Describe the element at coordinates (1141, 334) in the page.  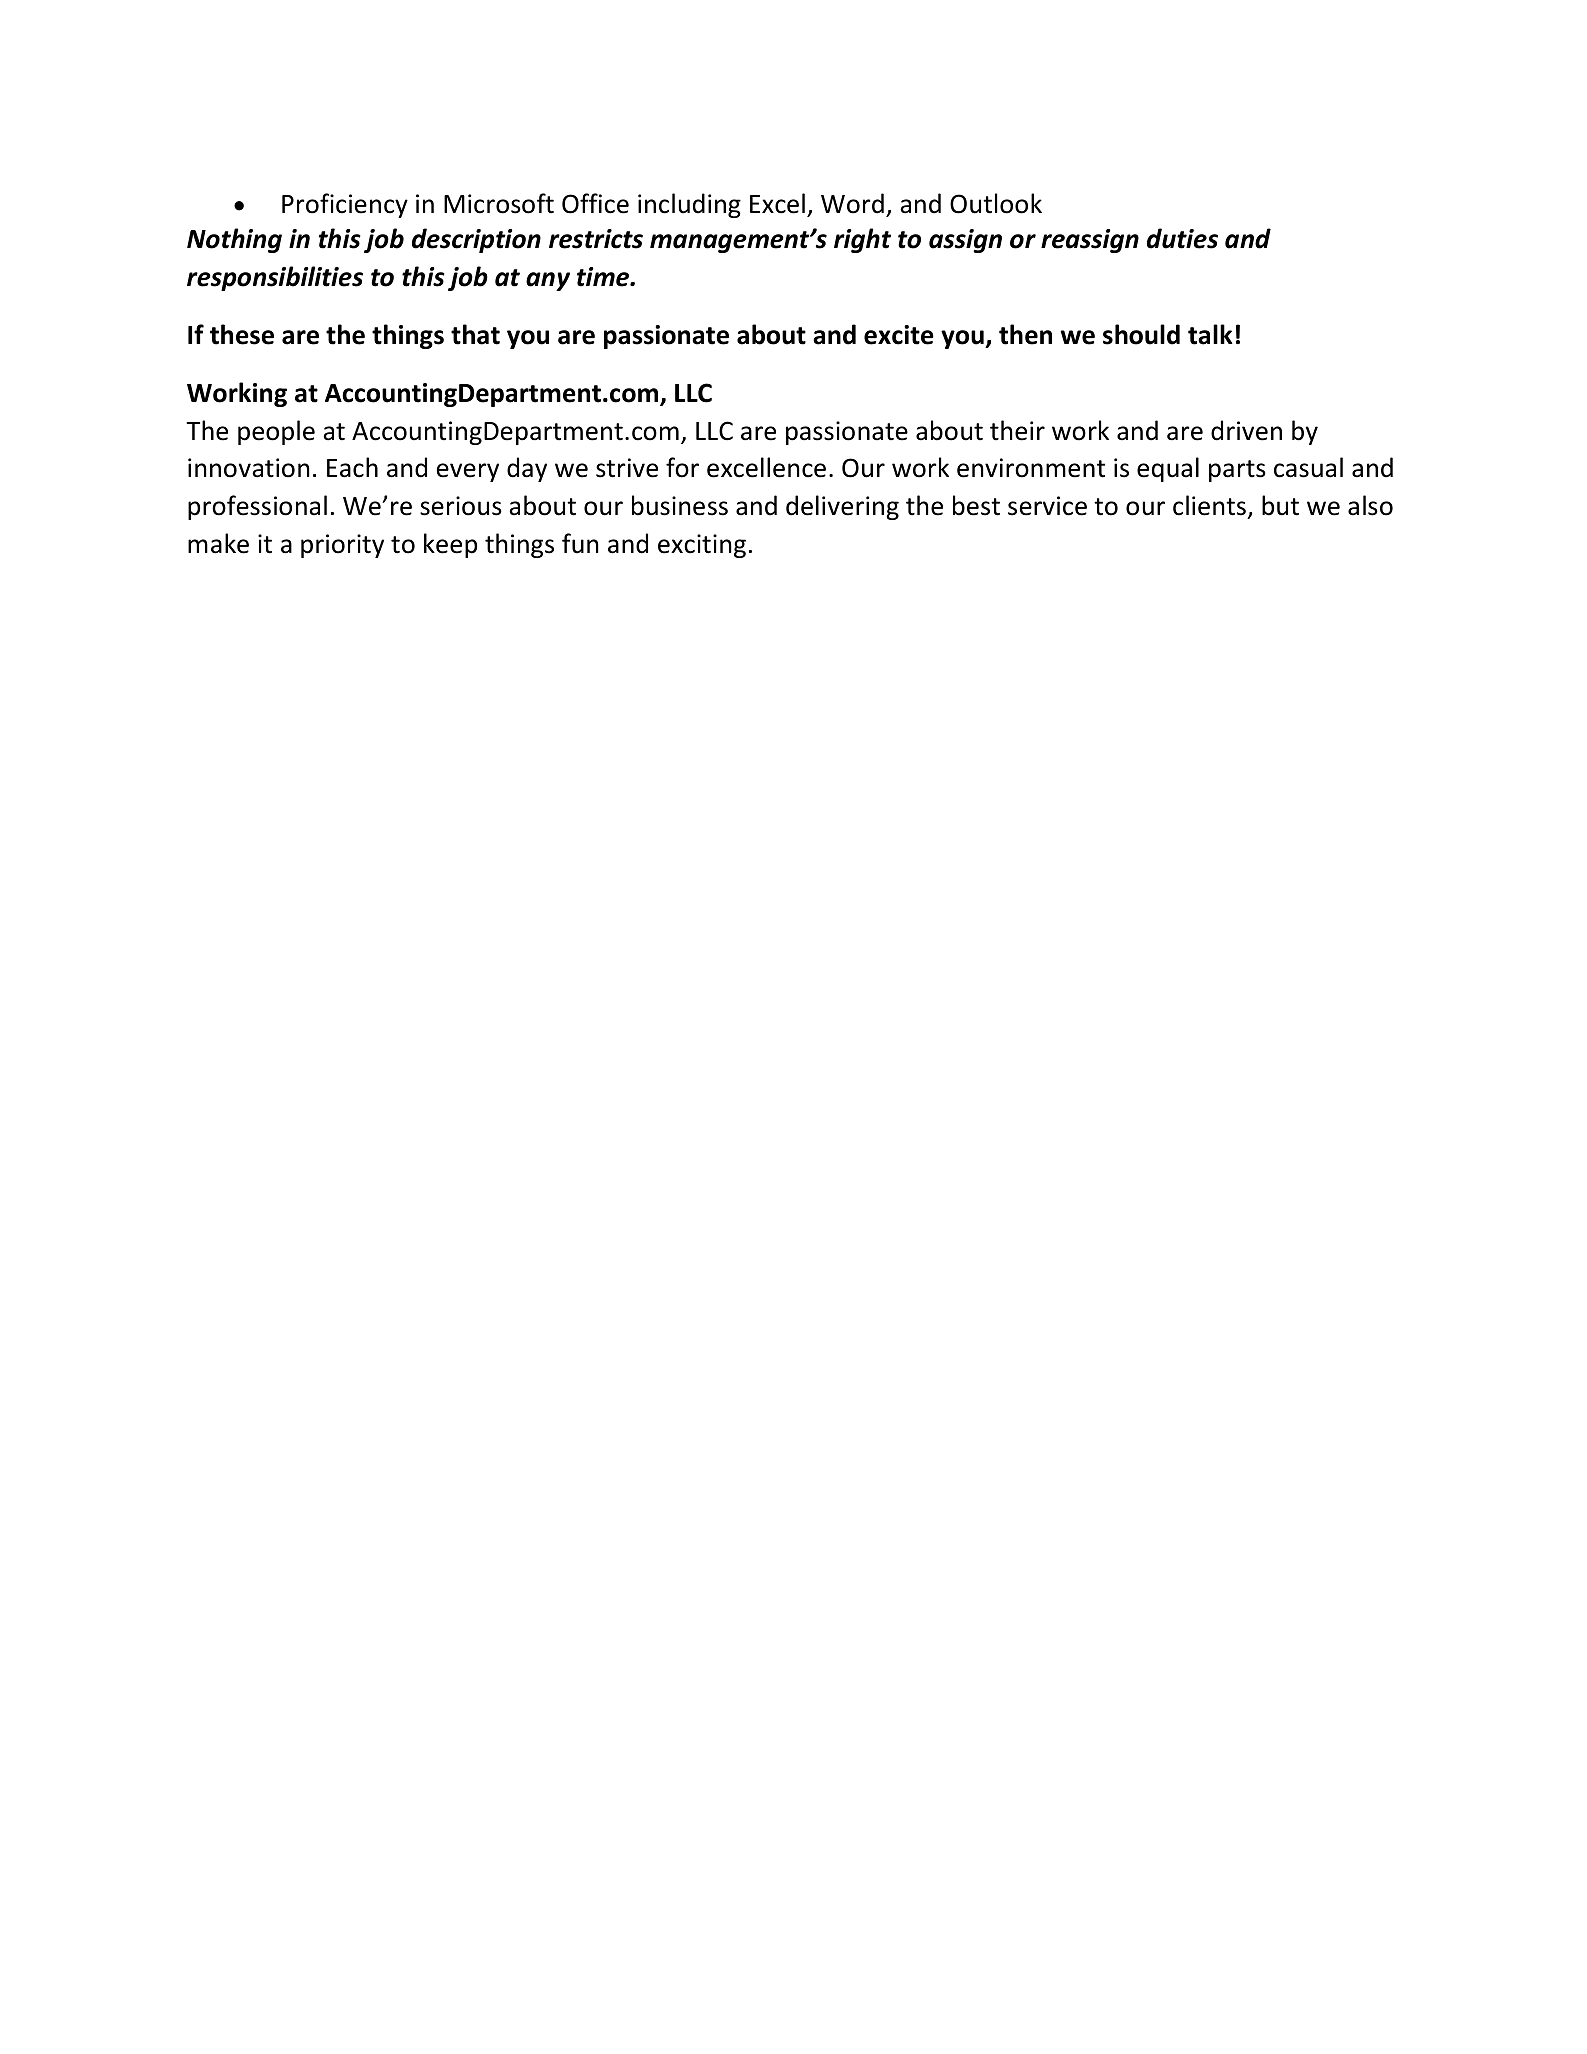
I see `should` at that location.
